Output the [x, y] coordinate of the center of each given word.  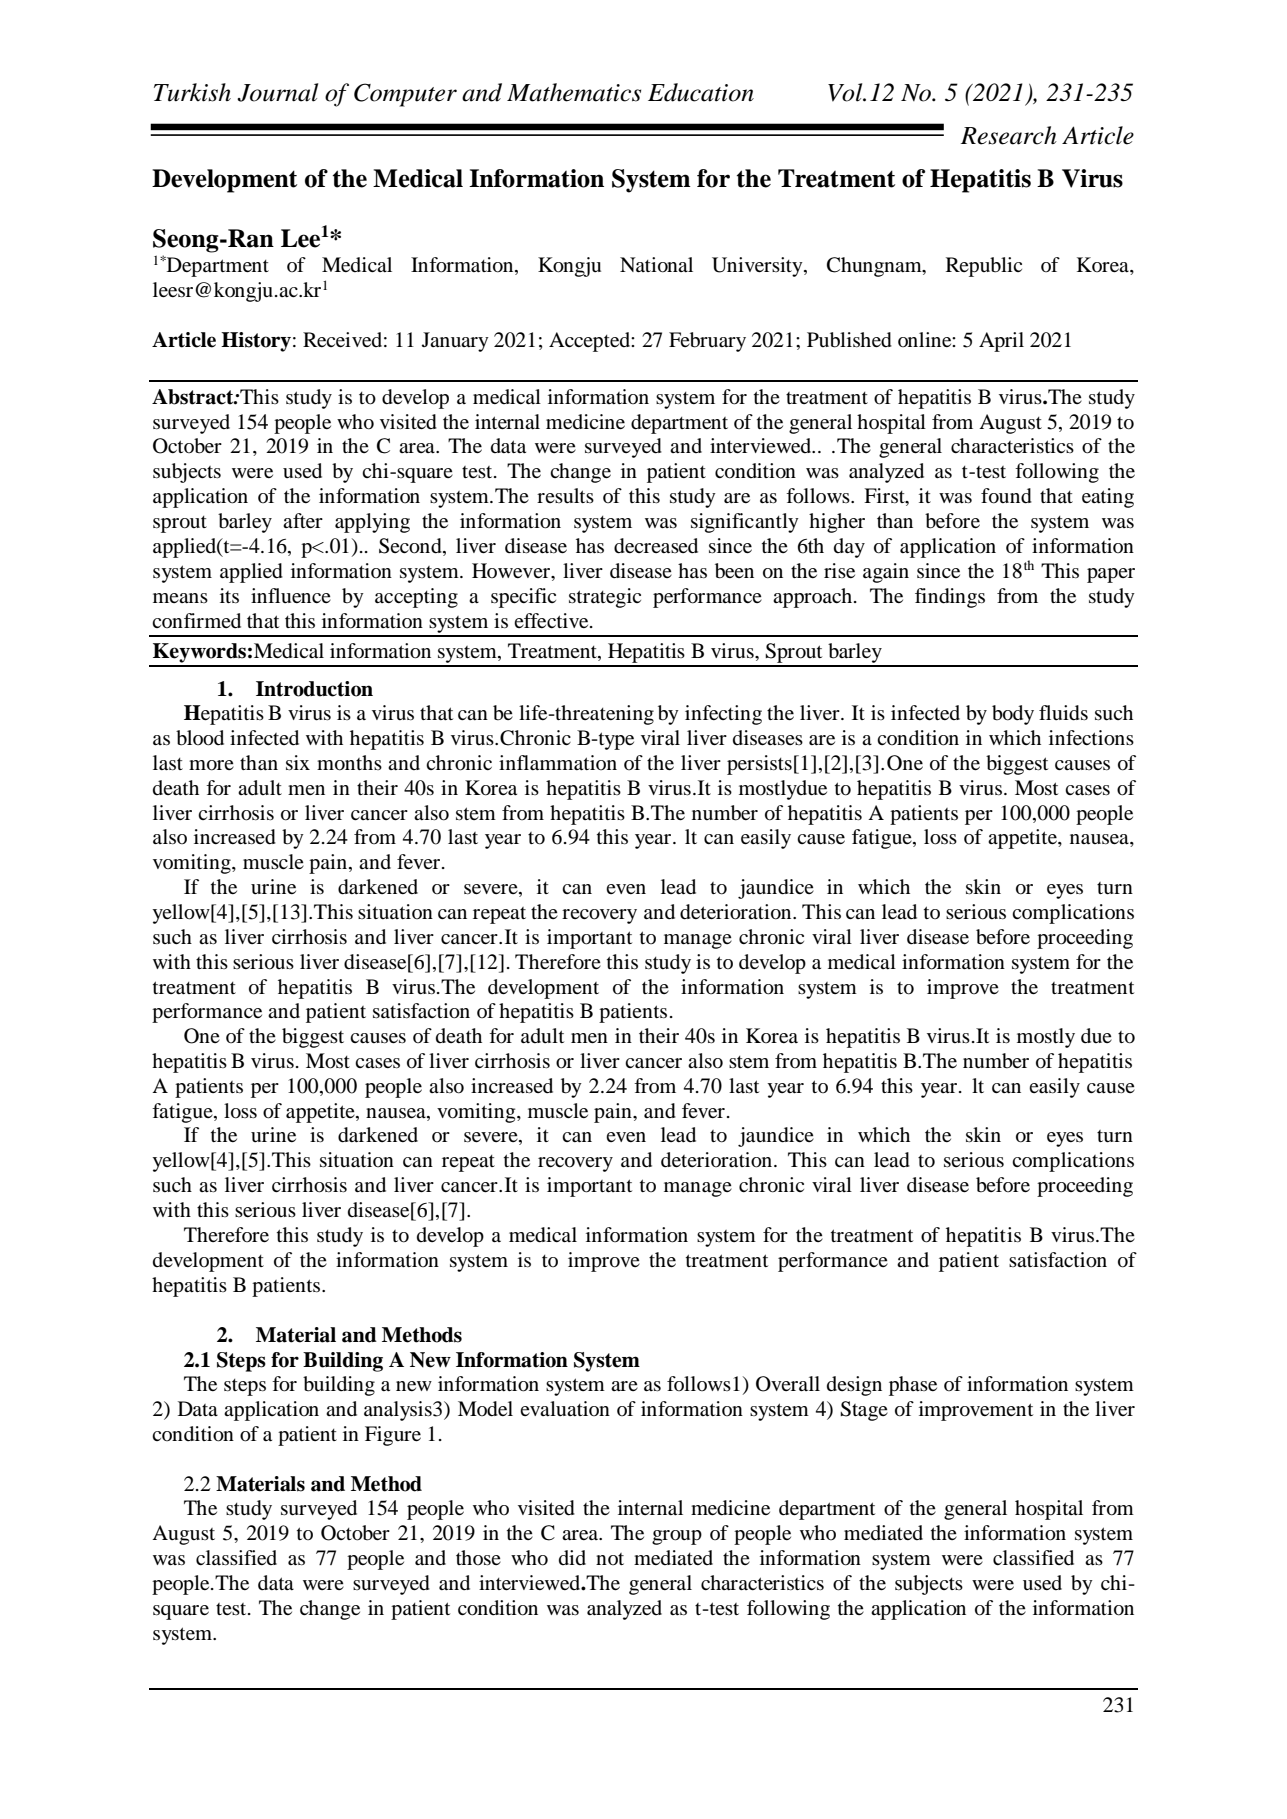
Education [701, 92]
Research [1009, 135]
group [677, 1537]
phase [913, 1386]
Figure [393, 1436]
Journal [277, 92]
